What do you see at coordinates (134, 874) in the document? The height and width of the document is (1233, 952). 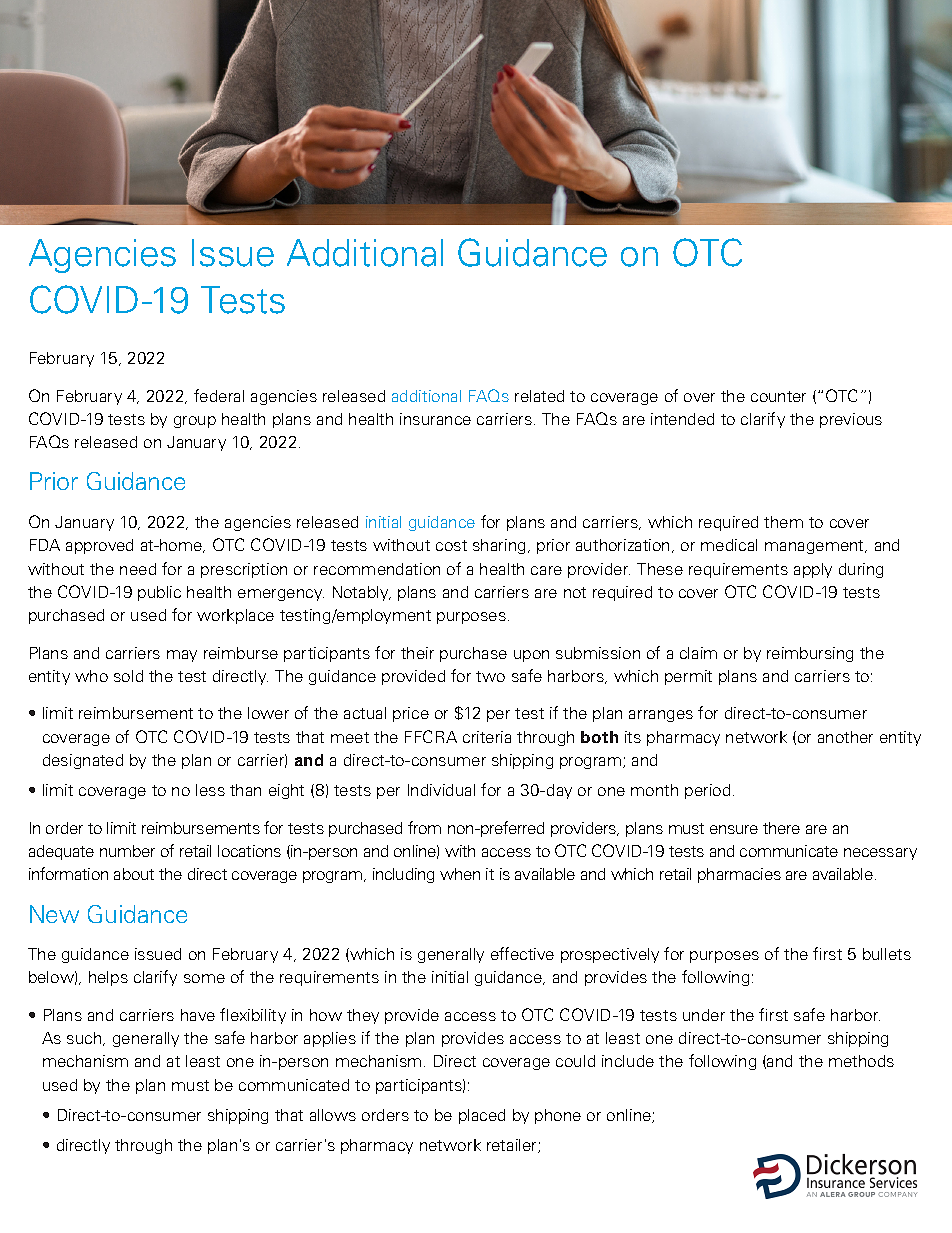 I see `about` at bounding box center [134, 874].
